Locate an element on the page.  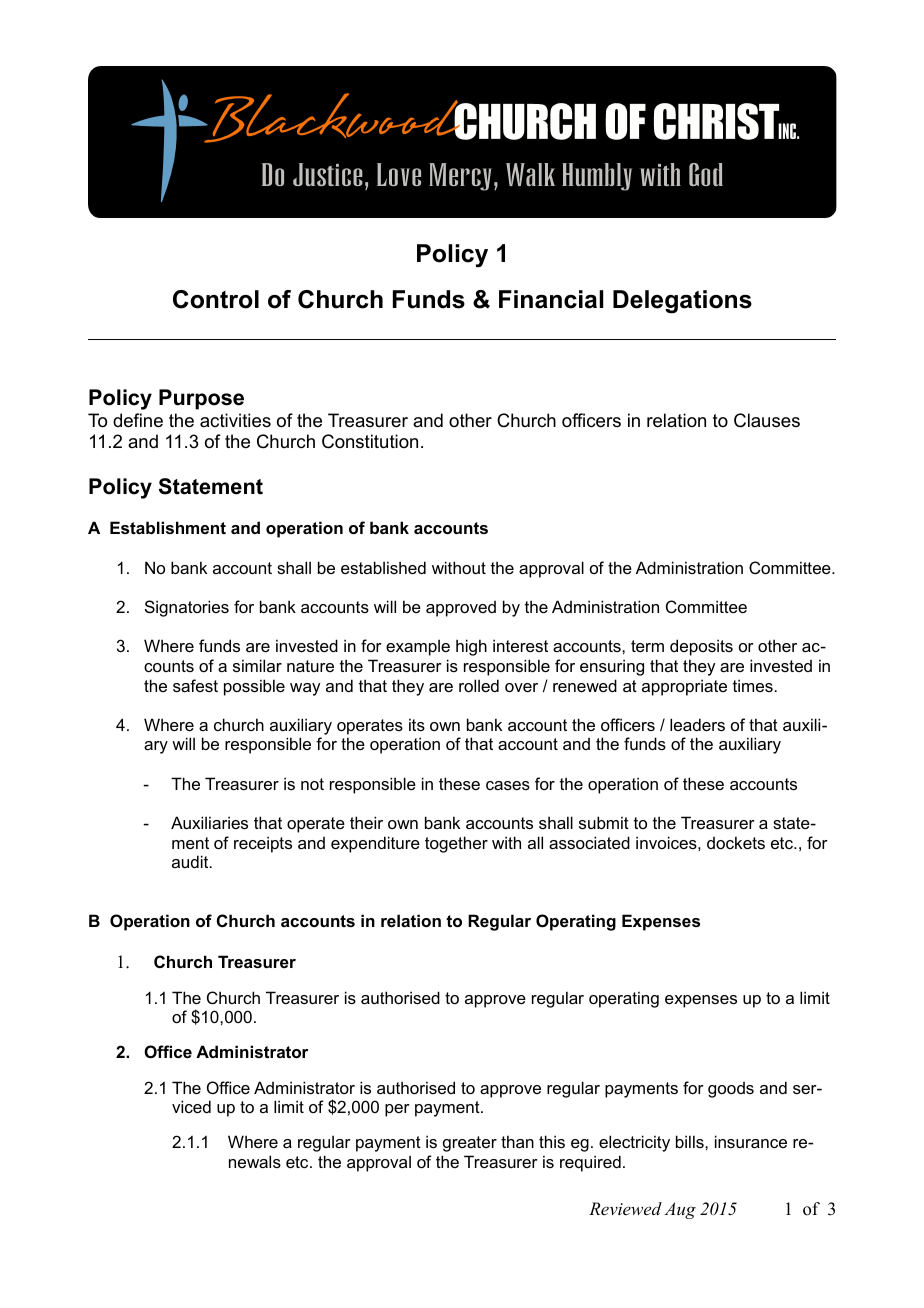
together is located at coordinates (456, 844).
